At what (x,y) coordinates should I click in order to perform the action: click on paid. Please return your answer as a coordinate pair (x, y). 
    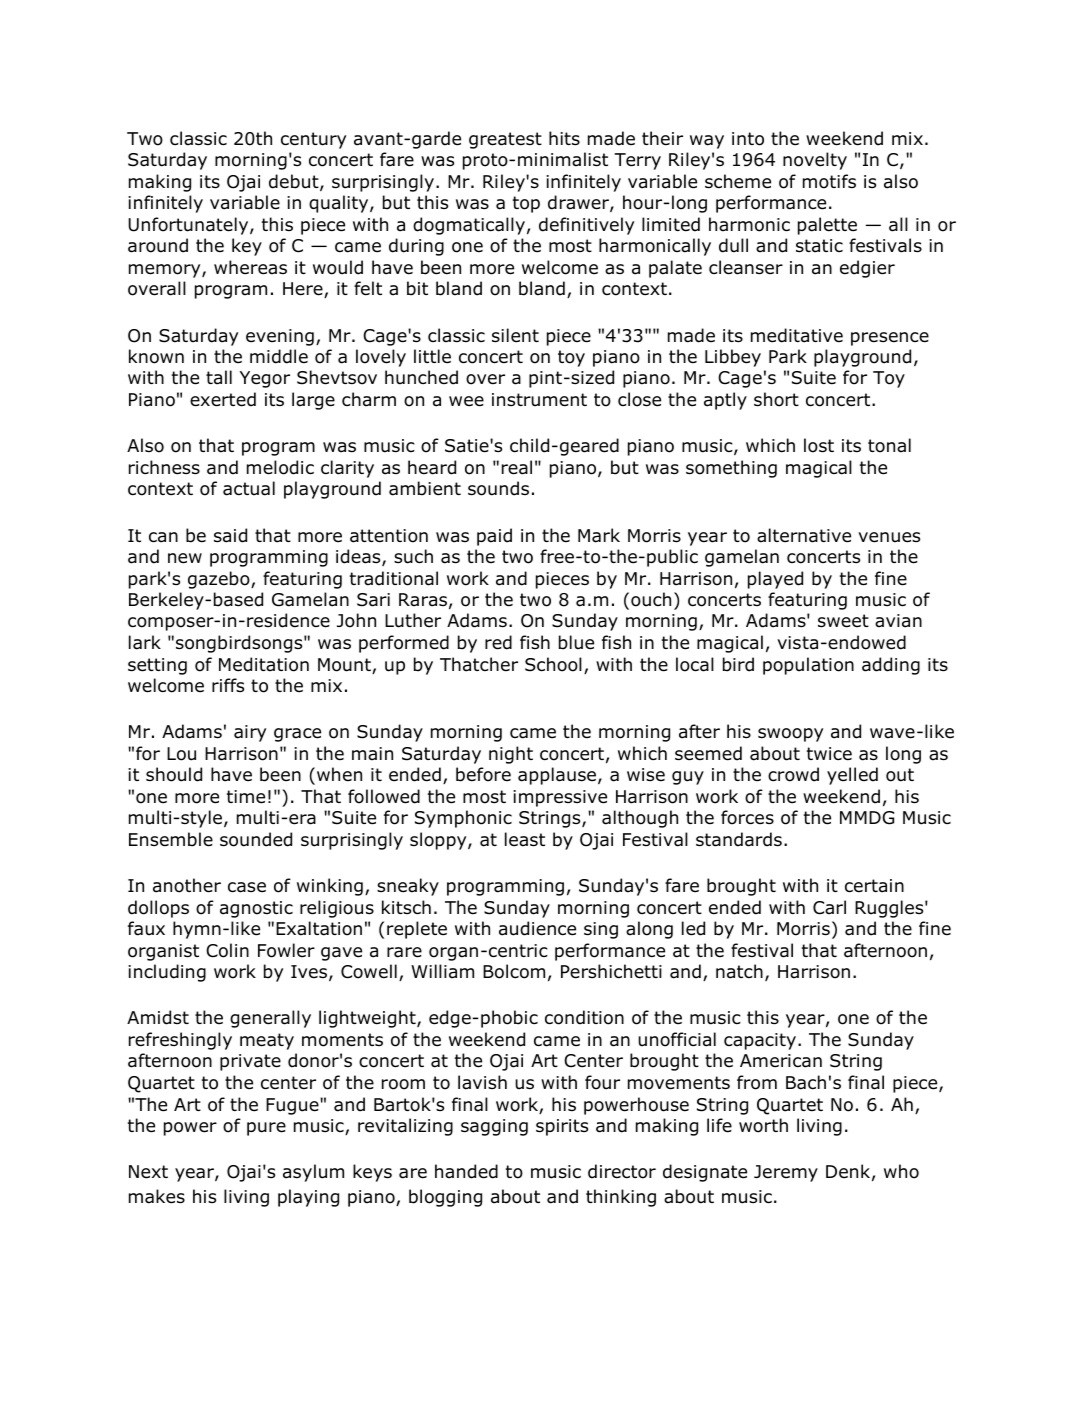
    Looking at the image, I should click on (494, 537).
